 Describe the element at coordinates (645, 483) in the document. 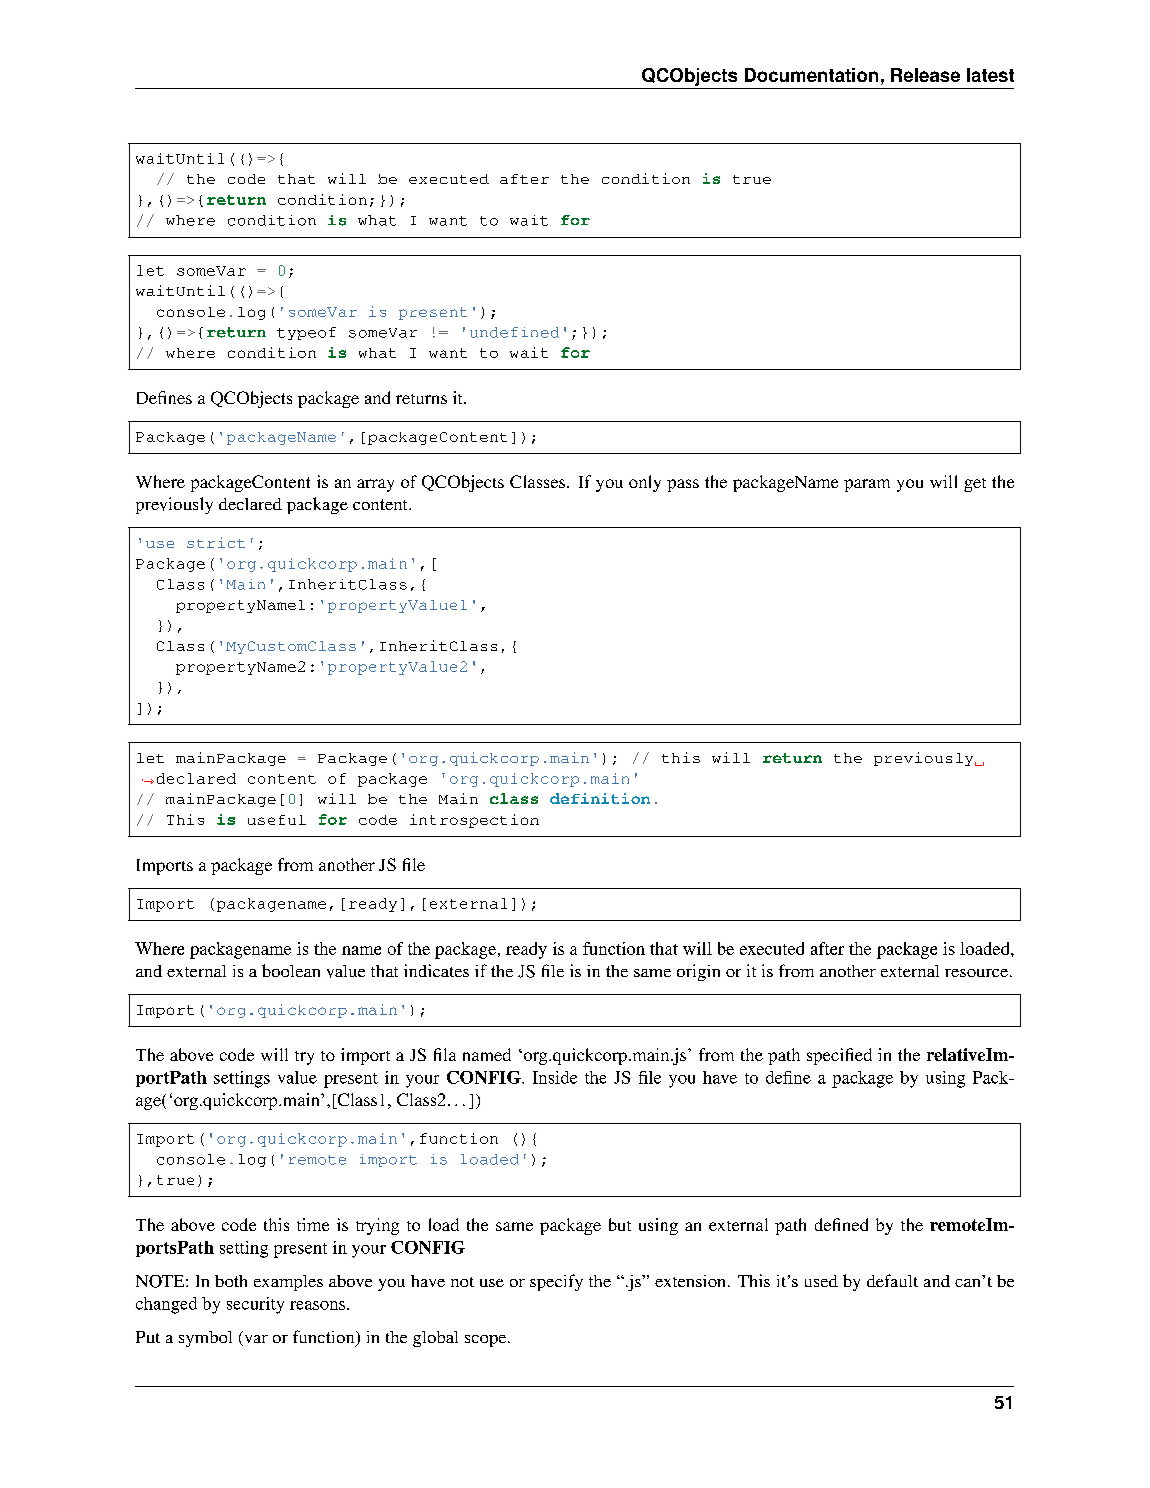

I see `only` at that location.
